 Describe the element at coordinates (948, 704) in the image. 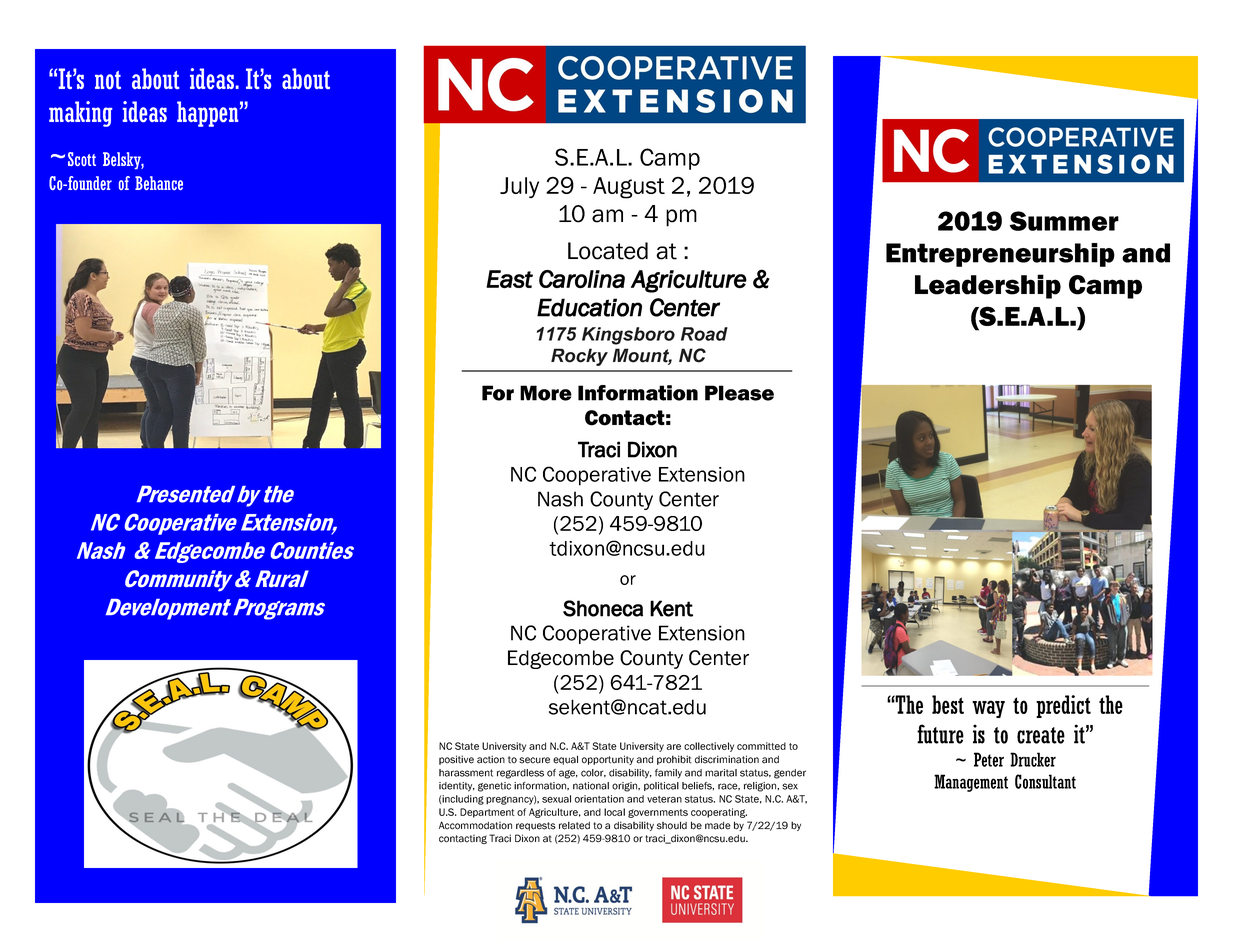

I see `best` at that location.
